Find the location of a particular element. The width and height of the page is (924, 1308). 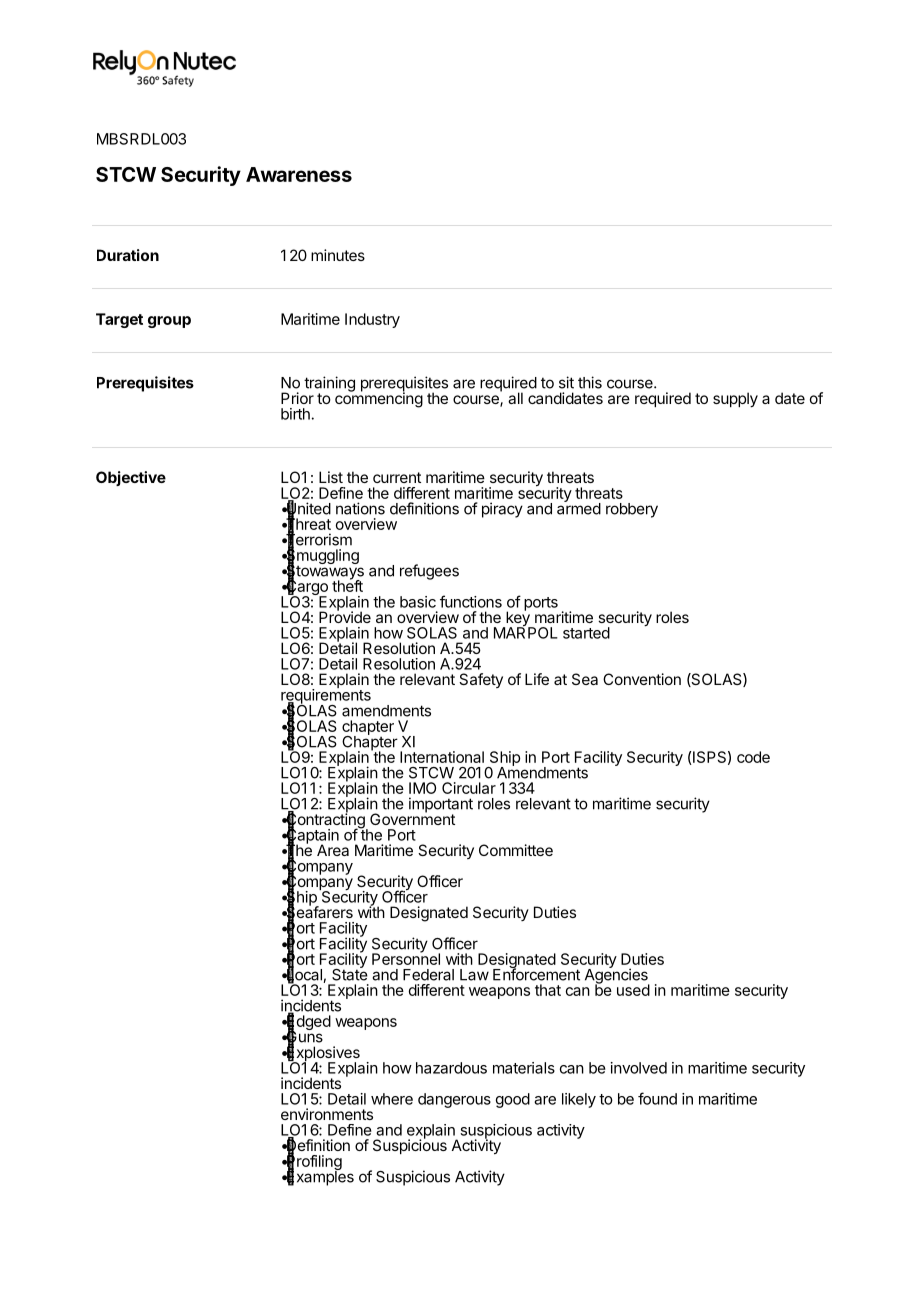

Objective is located at coordinates (131, 478).
